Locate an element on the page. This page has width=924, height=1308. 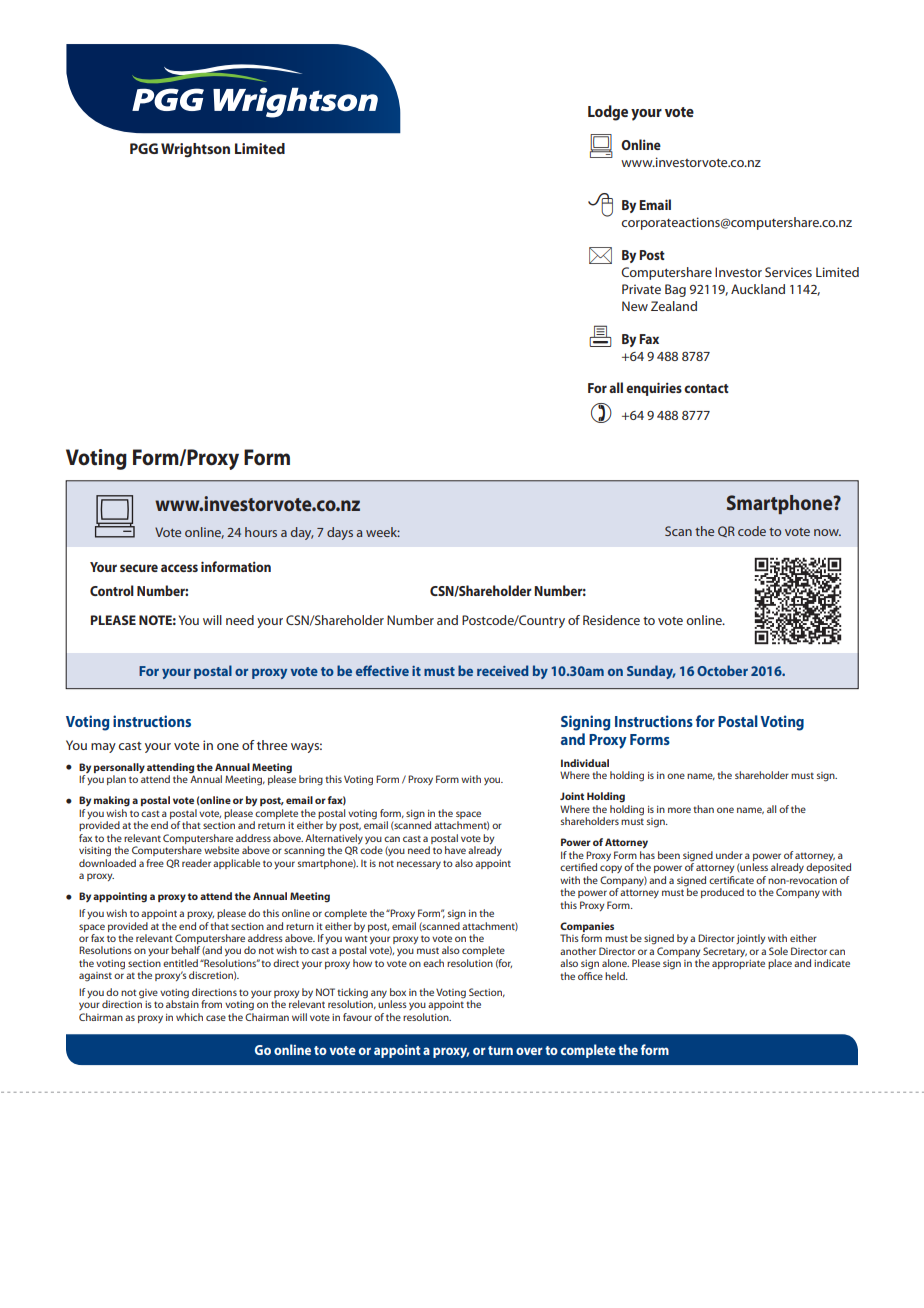
October is located at coordinates (722, 670).
